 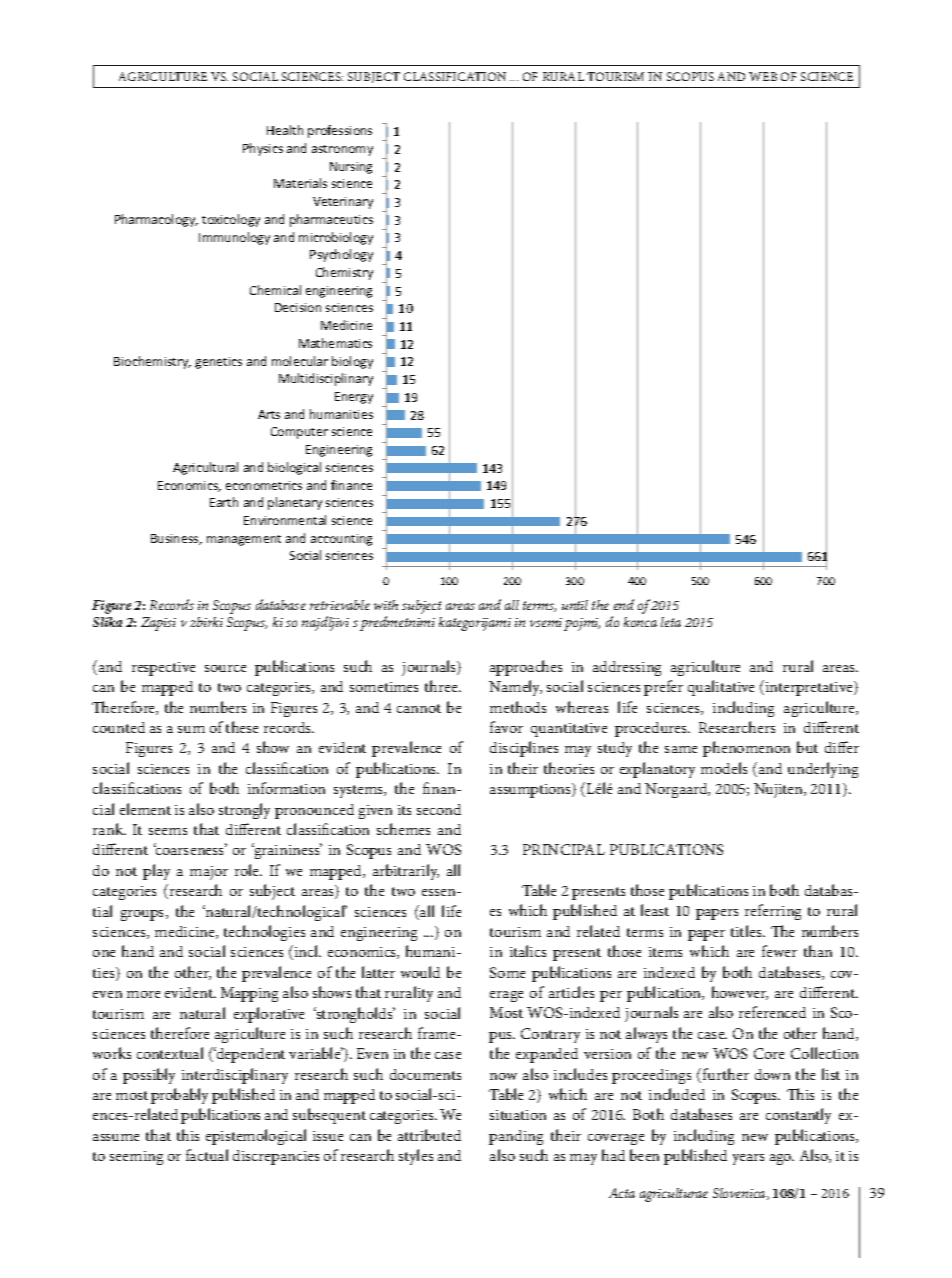 I want to click on Energy, so click(x=354, y=398).
